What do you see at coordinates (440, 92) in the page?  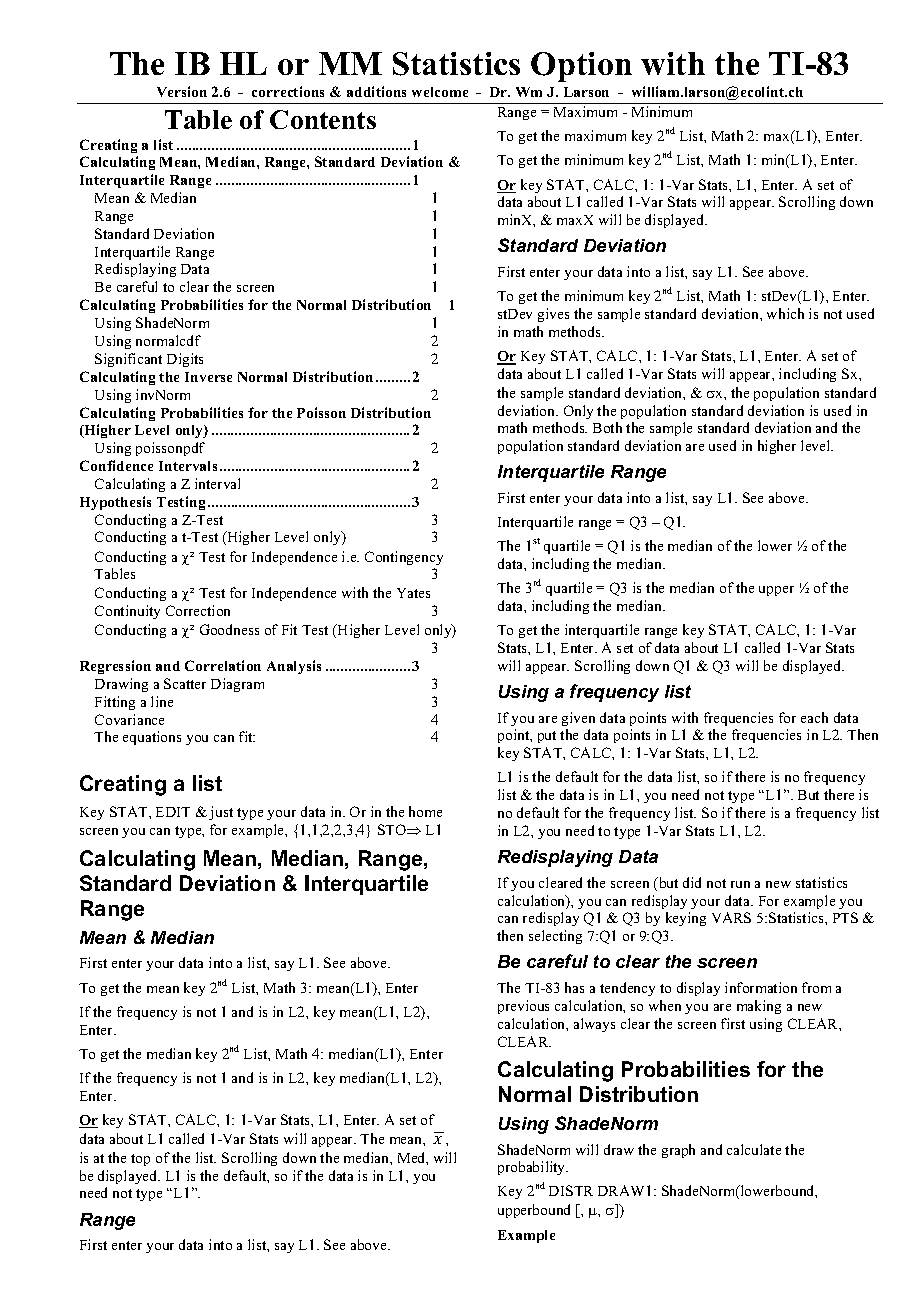 I see `welcome` at bounding box center [440, 92].
